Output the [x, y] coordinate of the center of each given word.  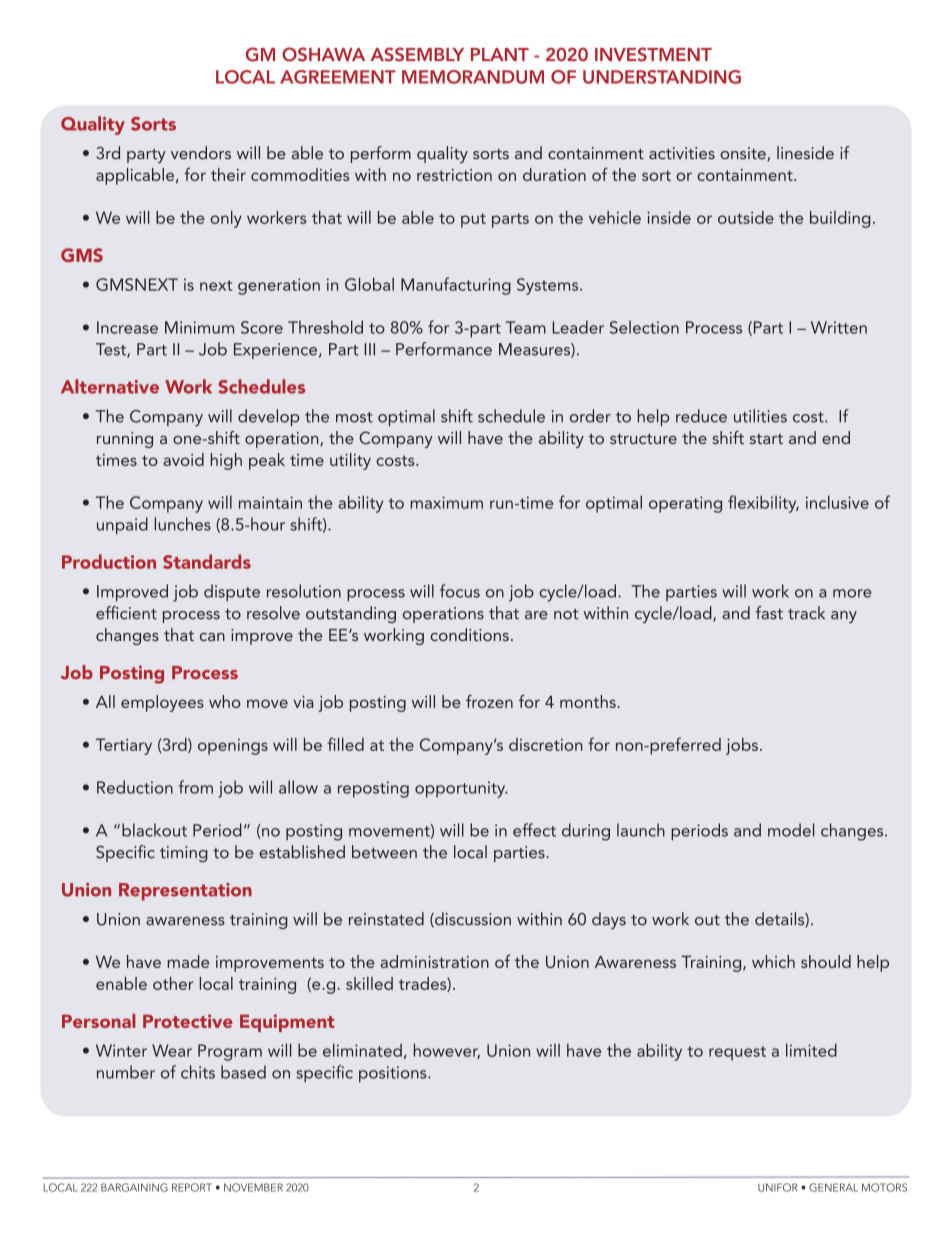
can [212, 637]
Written [839, 327]
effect [534, 830]
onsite [744, 154]
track [806, 613]
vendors [201, 153]
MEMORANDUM [473, 77]
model [791, 830]
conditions [469, 634]
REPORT [192, 1187]
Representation [185, 892]
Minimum [199, 327]
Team [526, 327]
